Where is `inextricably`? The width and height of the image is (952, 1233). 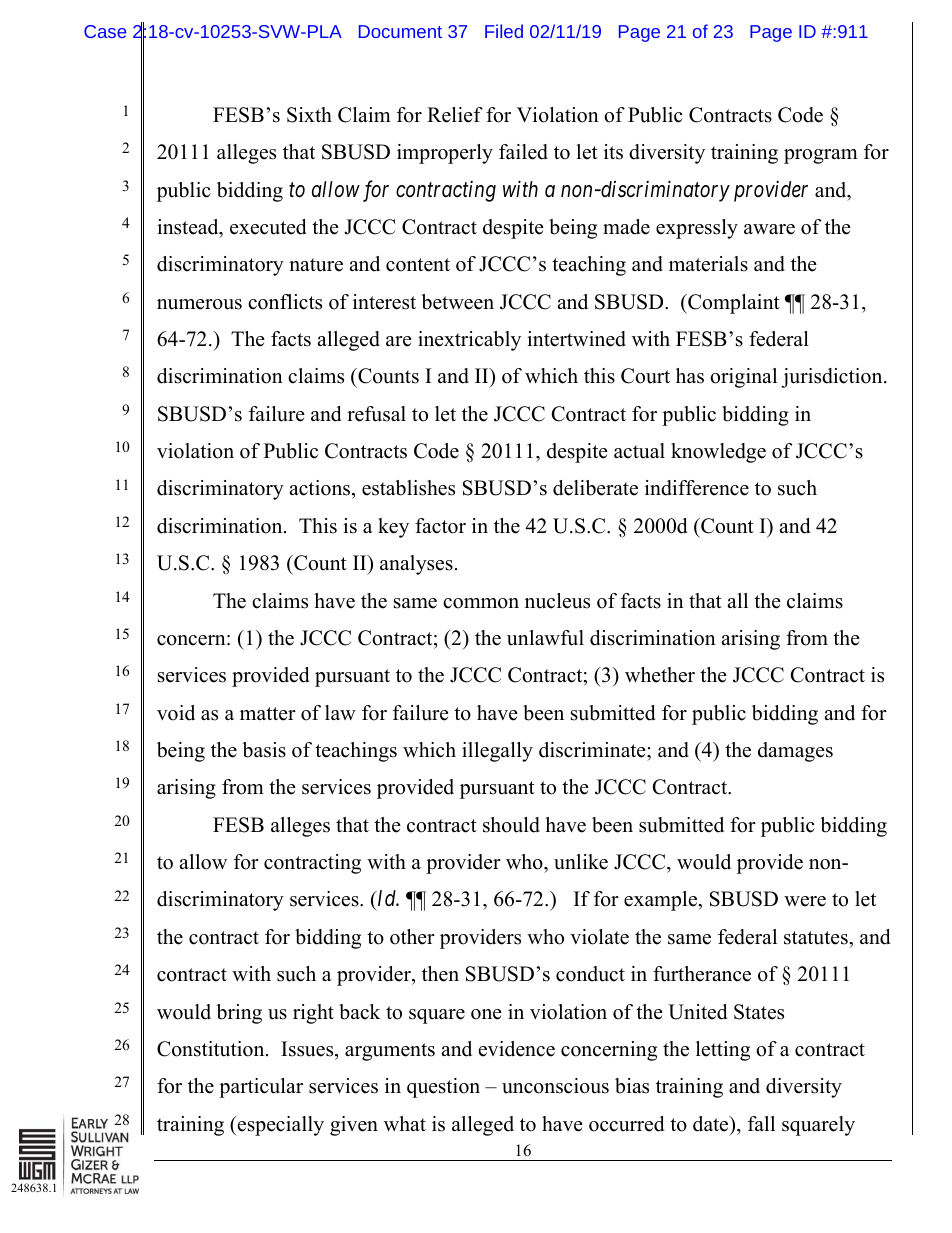
inextricably is located at coordinates (469, 341).
